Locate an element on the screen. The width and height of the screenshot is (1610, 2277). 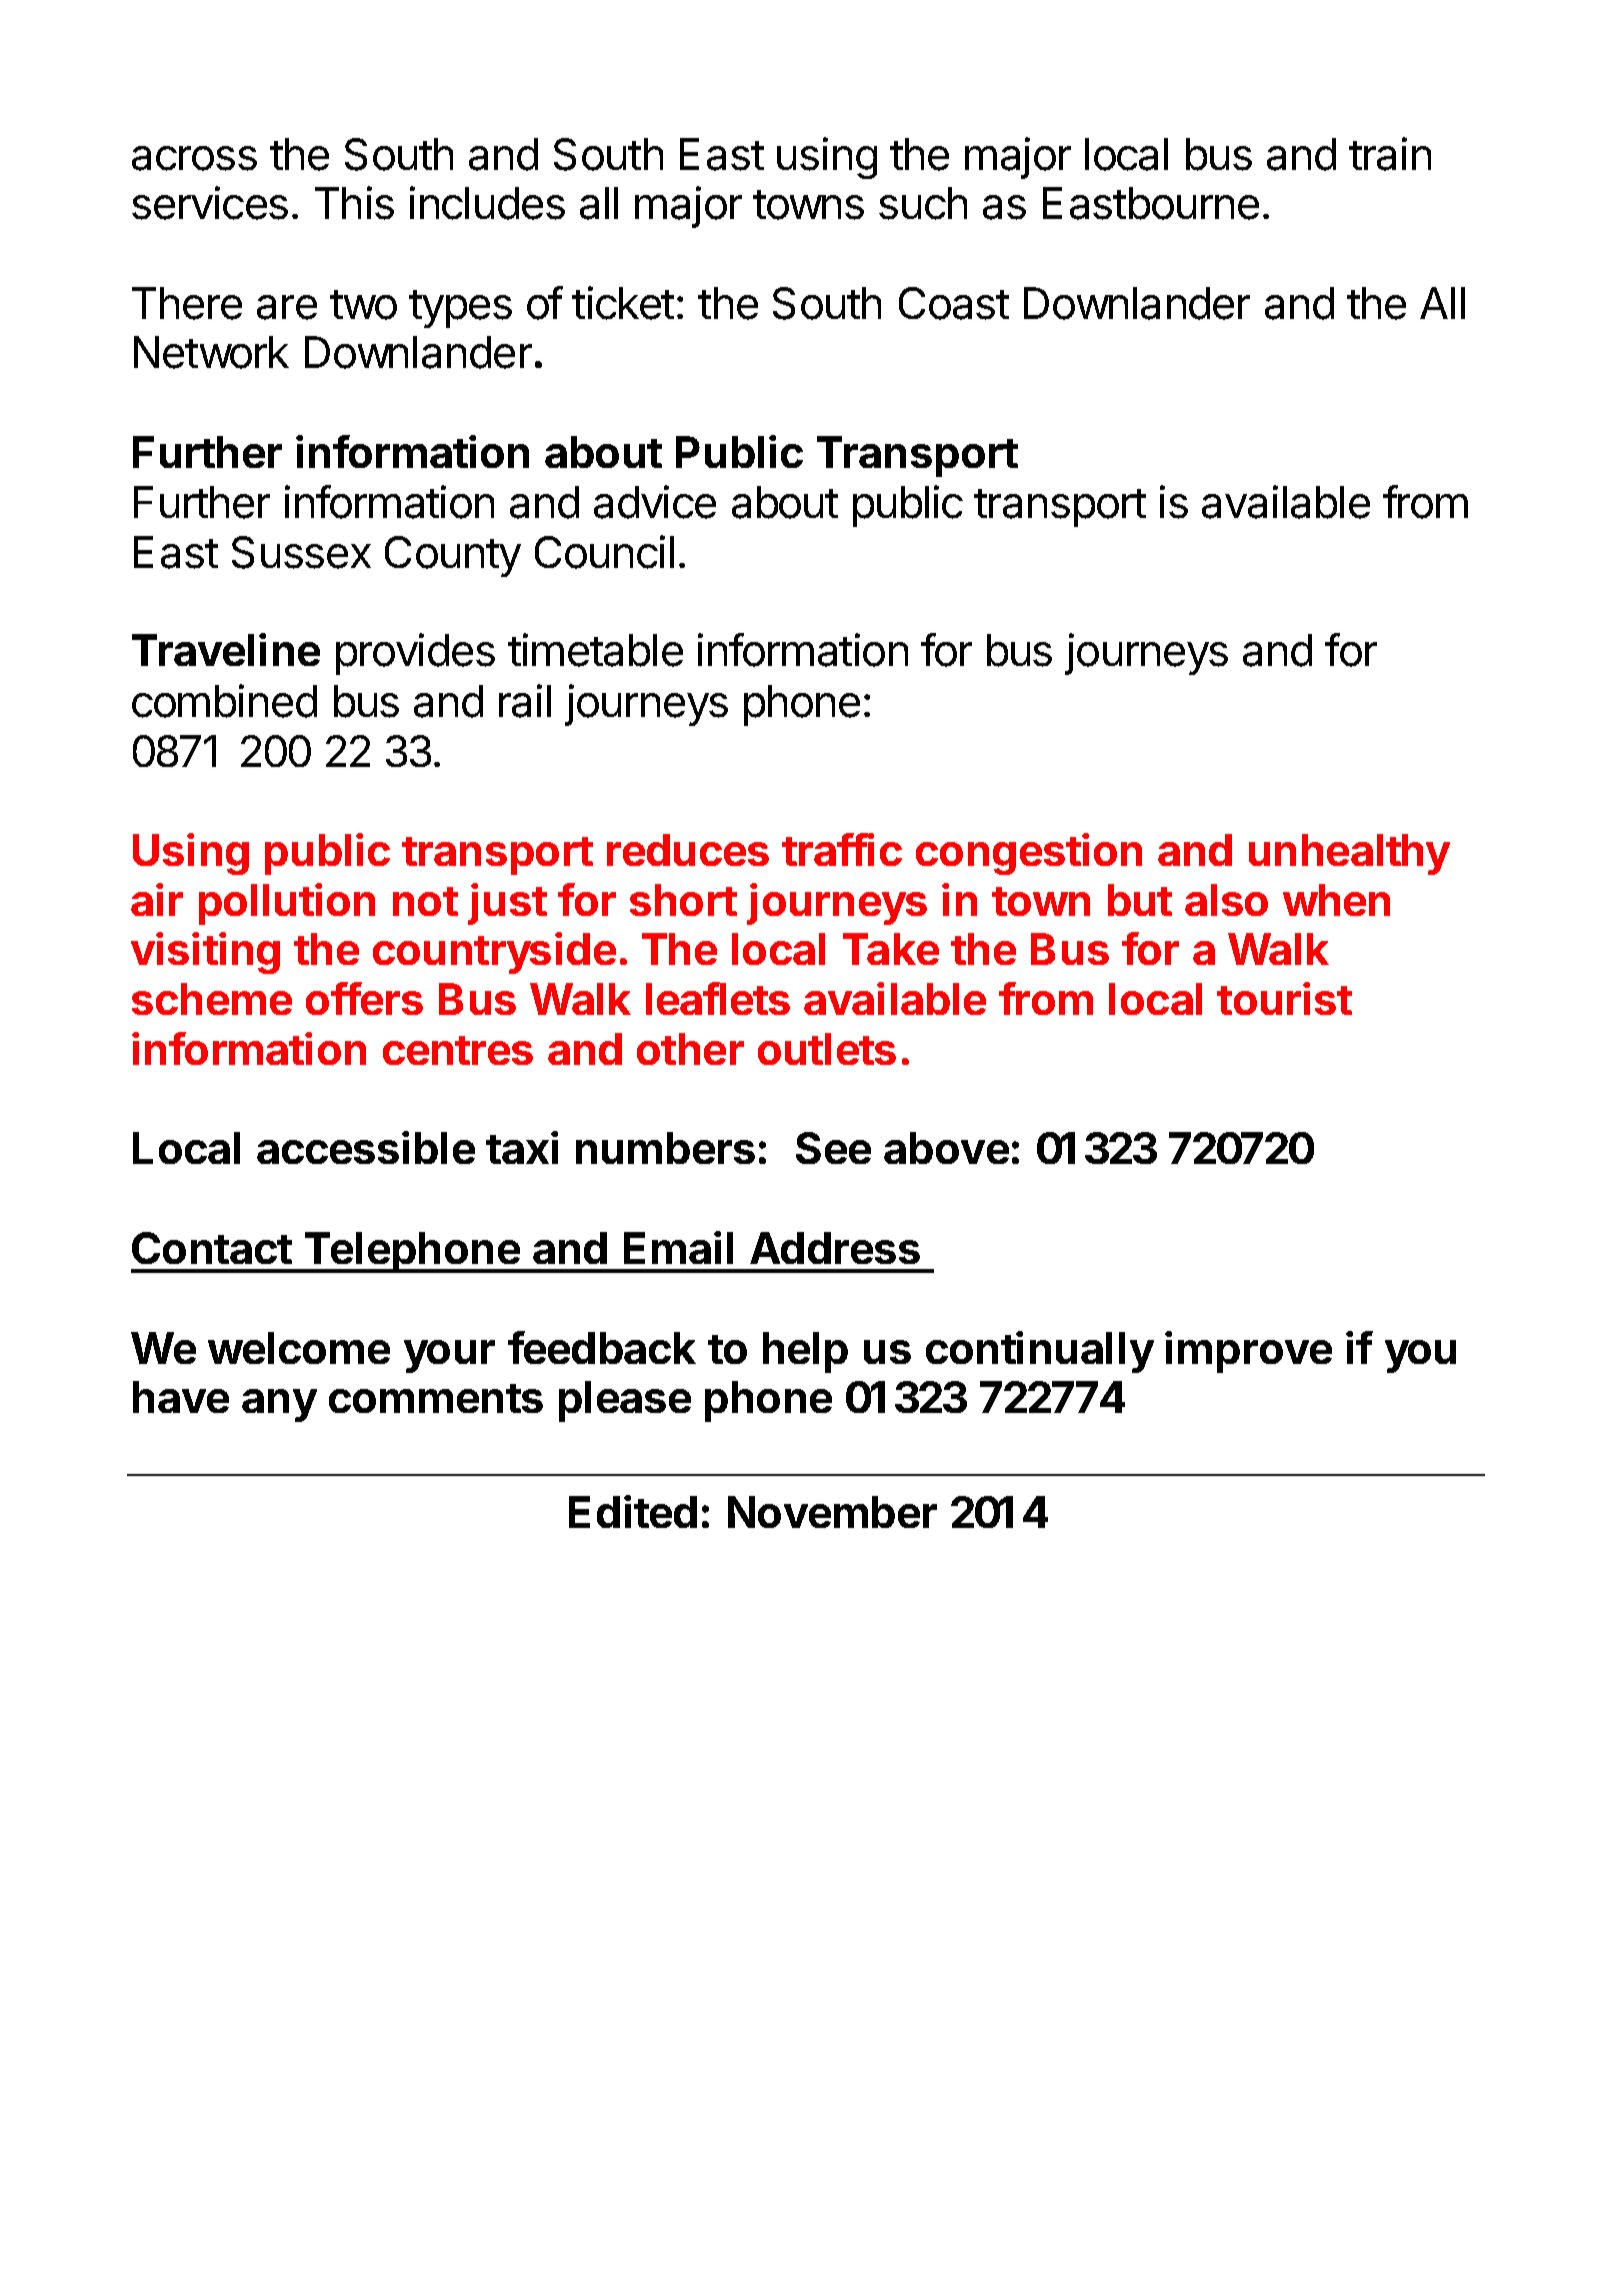
Sussex is located at coordinates (301, 552).
